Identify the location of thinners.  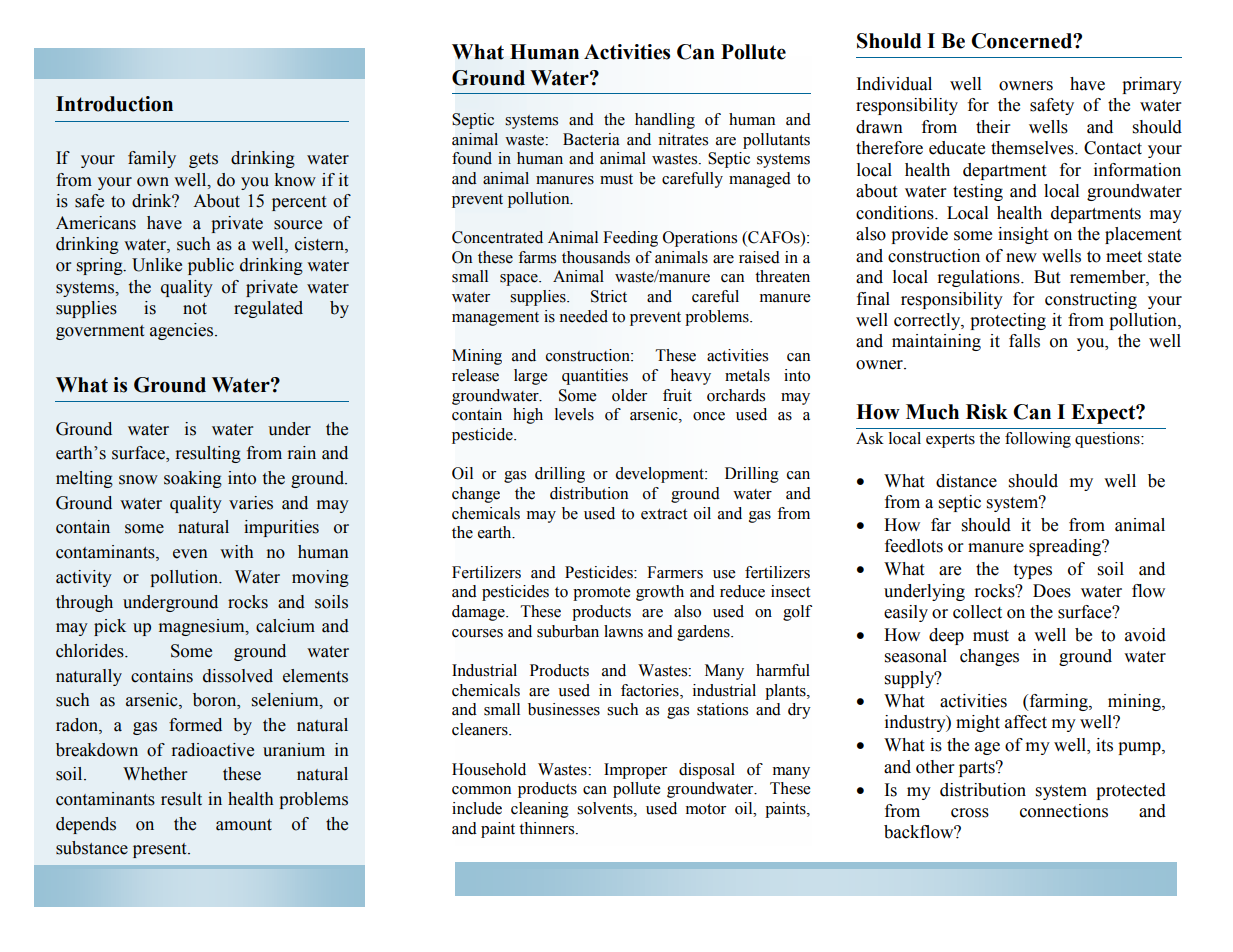
(548, 828).
